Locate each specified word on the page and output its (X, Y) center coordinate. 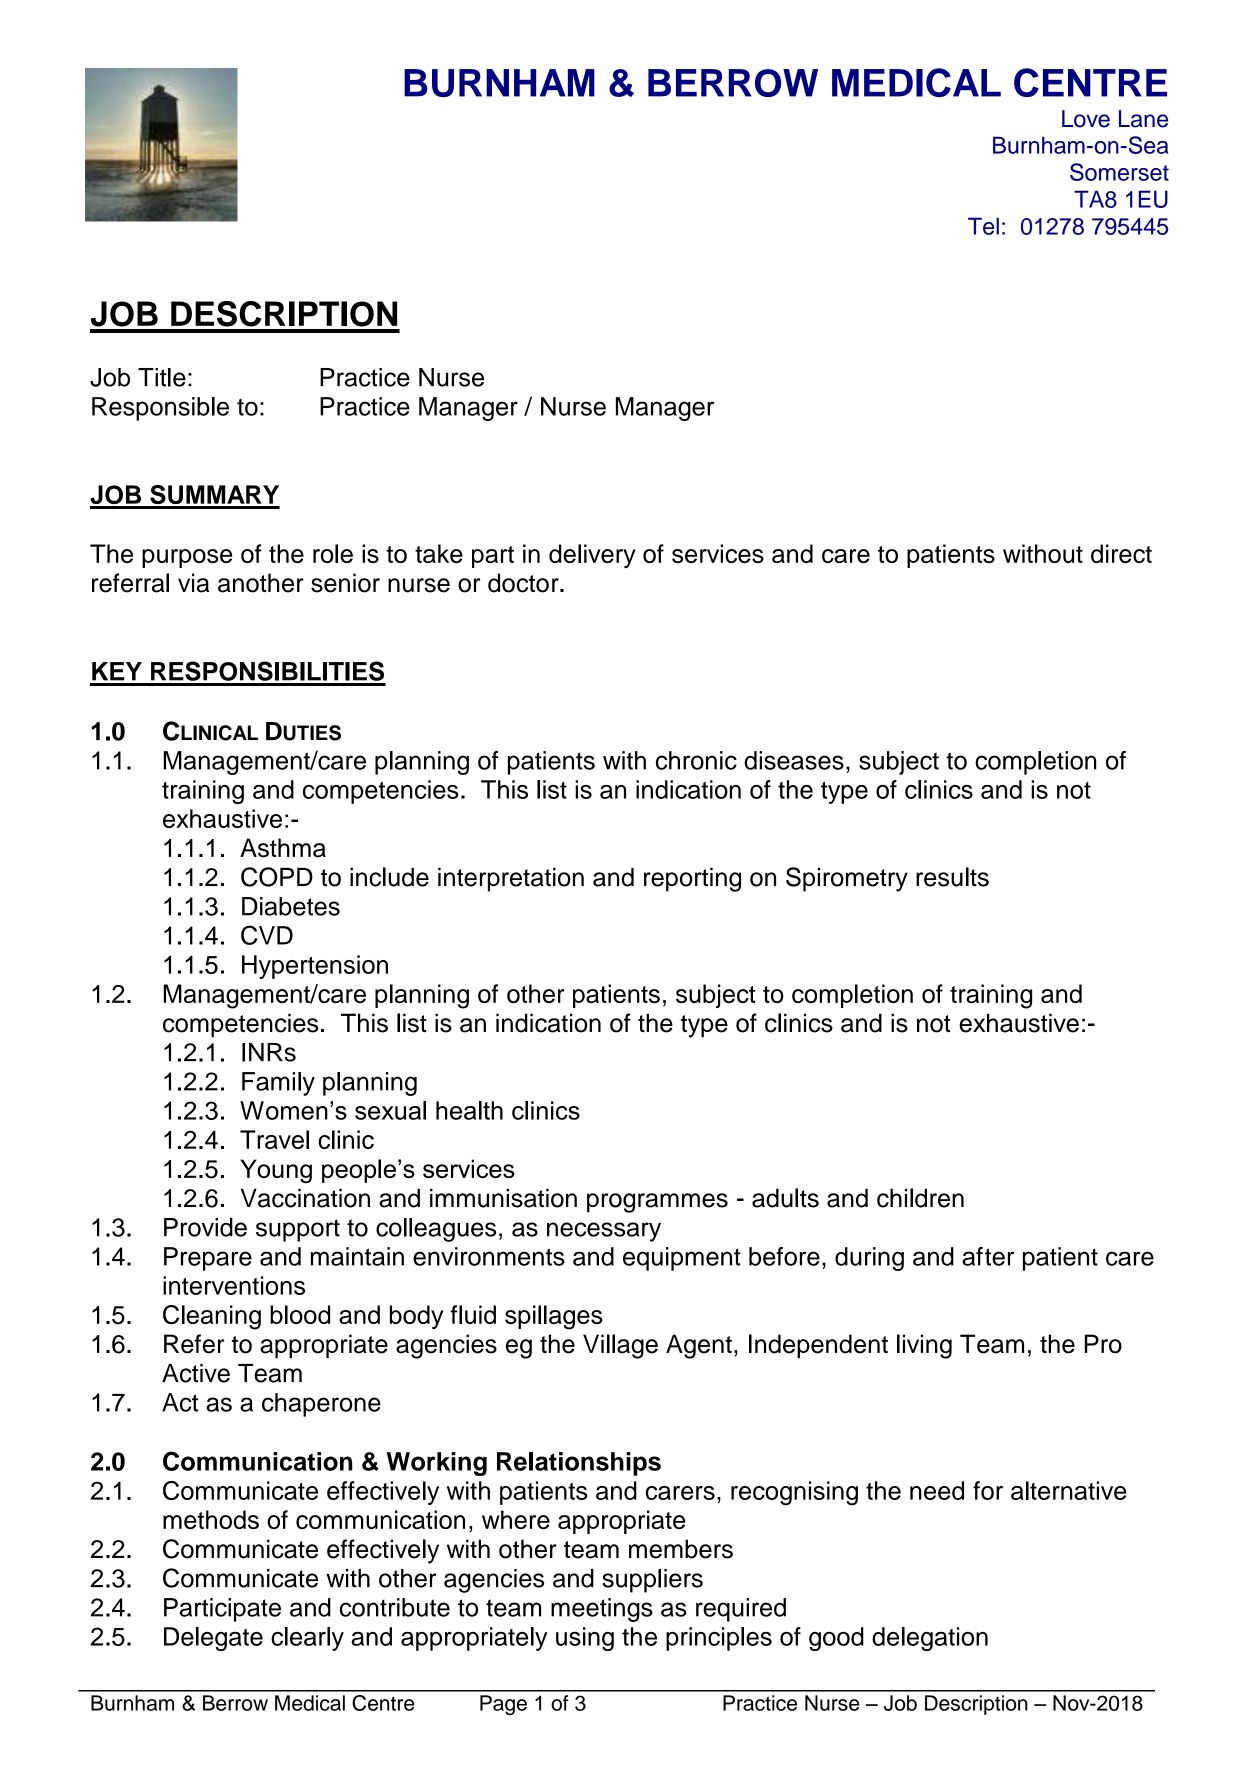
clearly (307, 1639)
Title (162, 377)
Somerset (1119, 172)
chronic (696, 760)
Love (1086, 119)
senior (345, 583)
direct (1121, 553)
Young (276, 1171)
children (920, 1198)
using (585, 1639)
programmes (657, 1203)
